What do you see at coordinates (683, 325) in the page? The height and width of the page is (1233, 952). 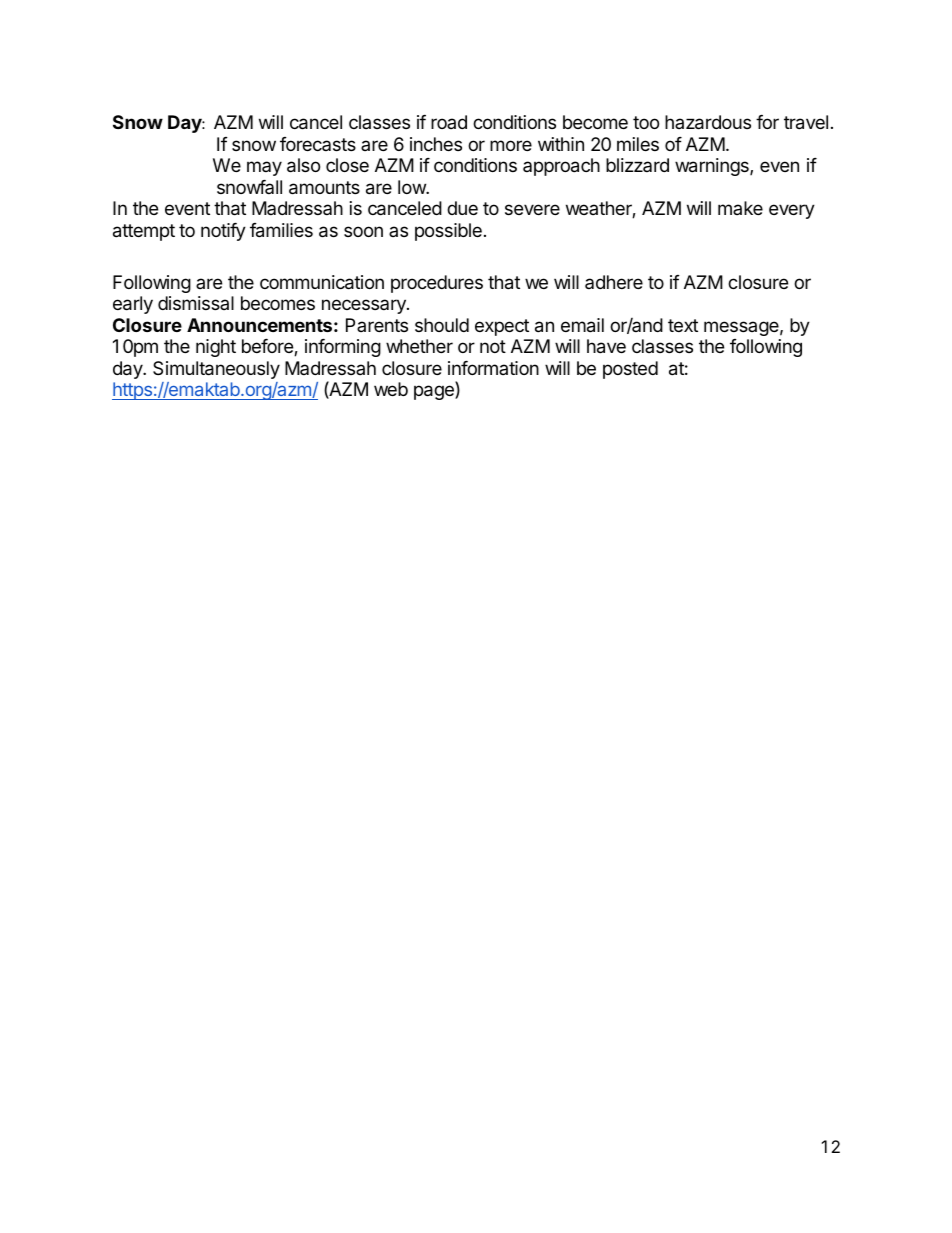 I see `text` at bounding box center [683, 325].
